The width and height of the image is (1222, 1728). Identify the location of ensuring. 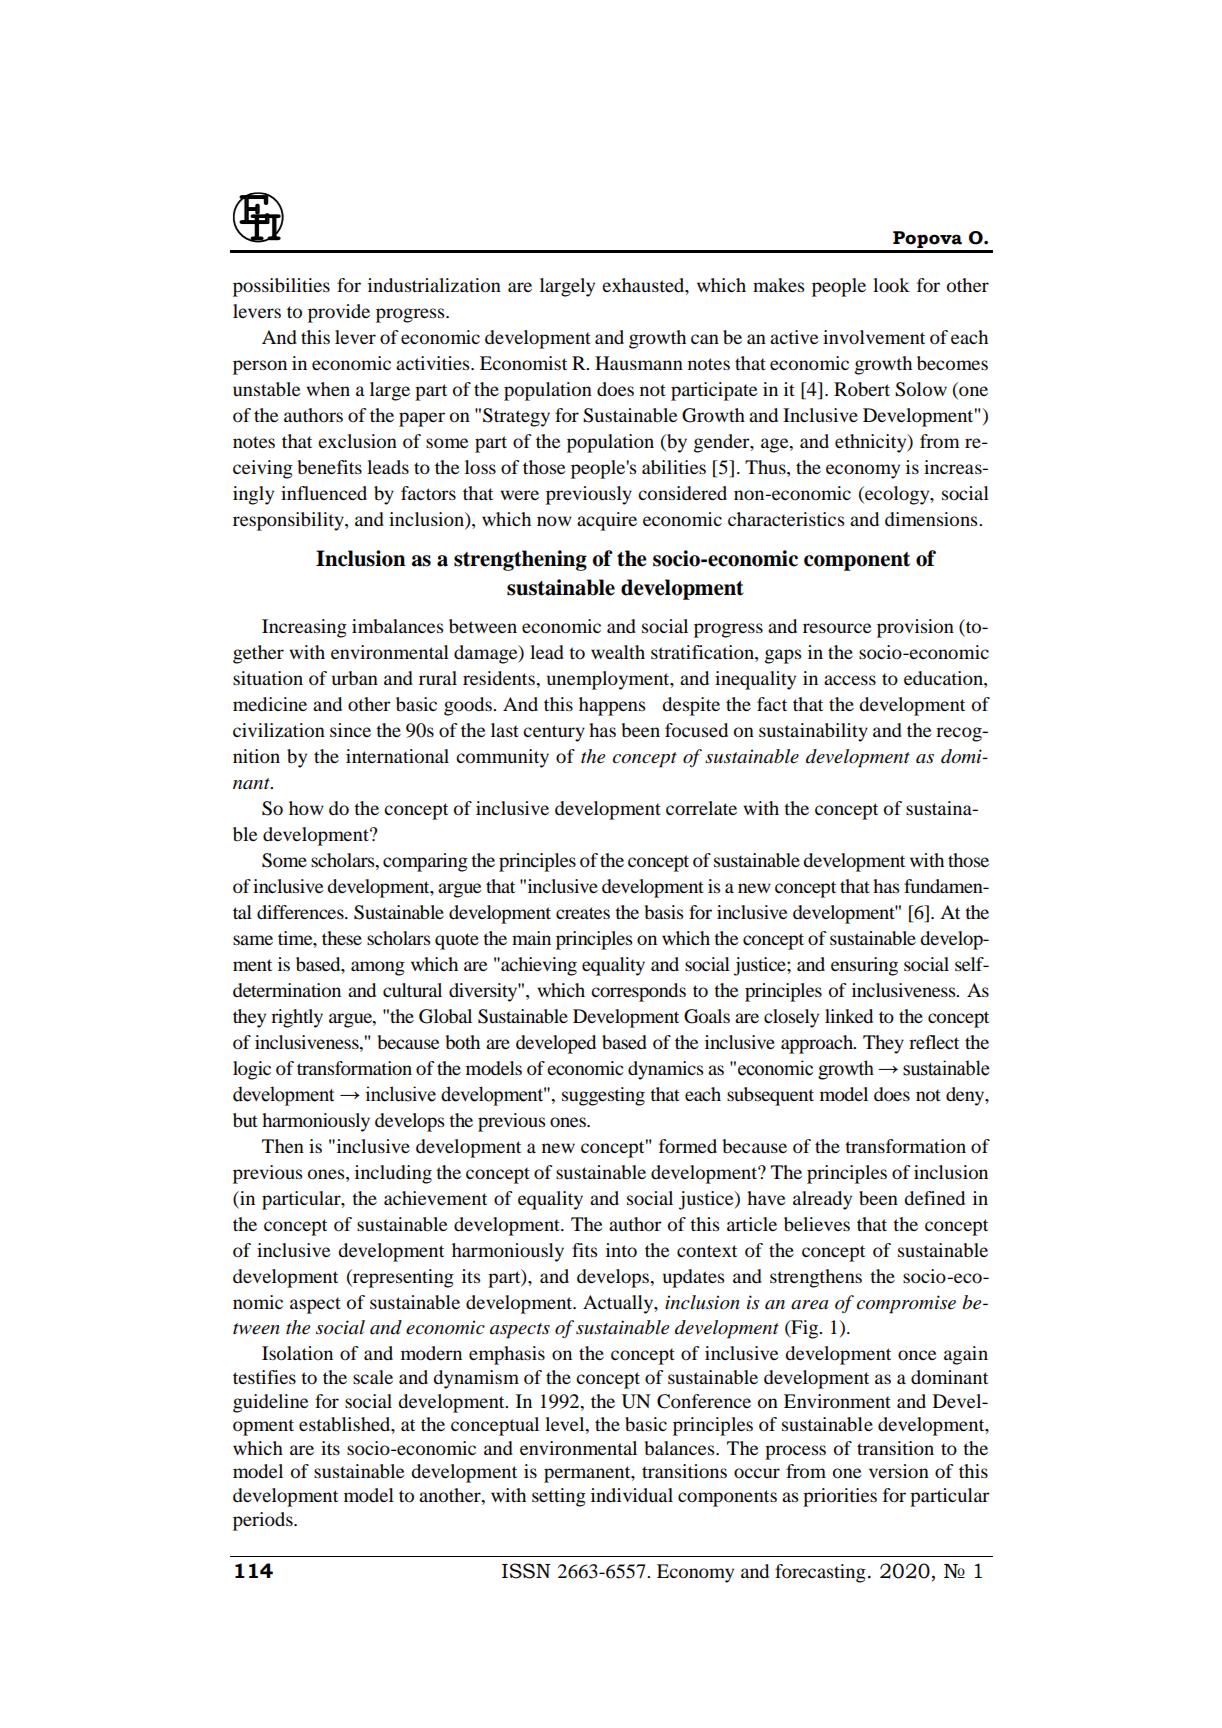
(864, 966).
